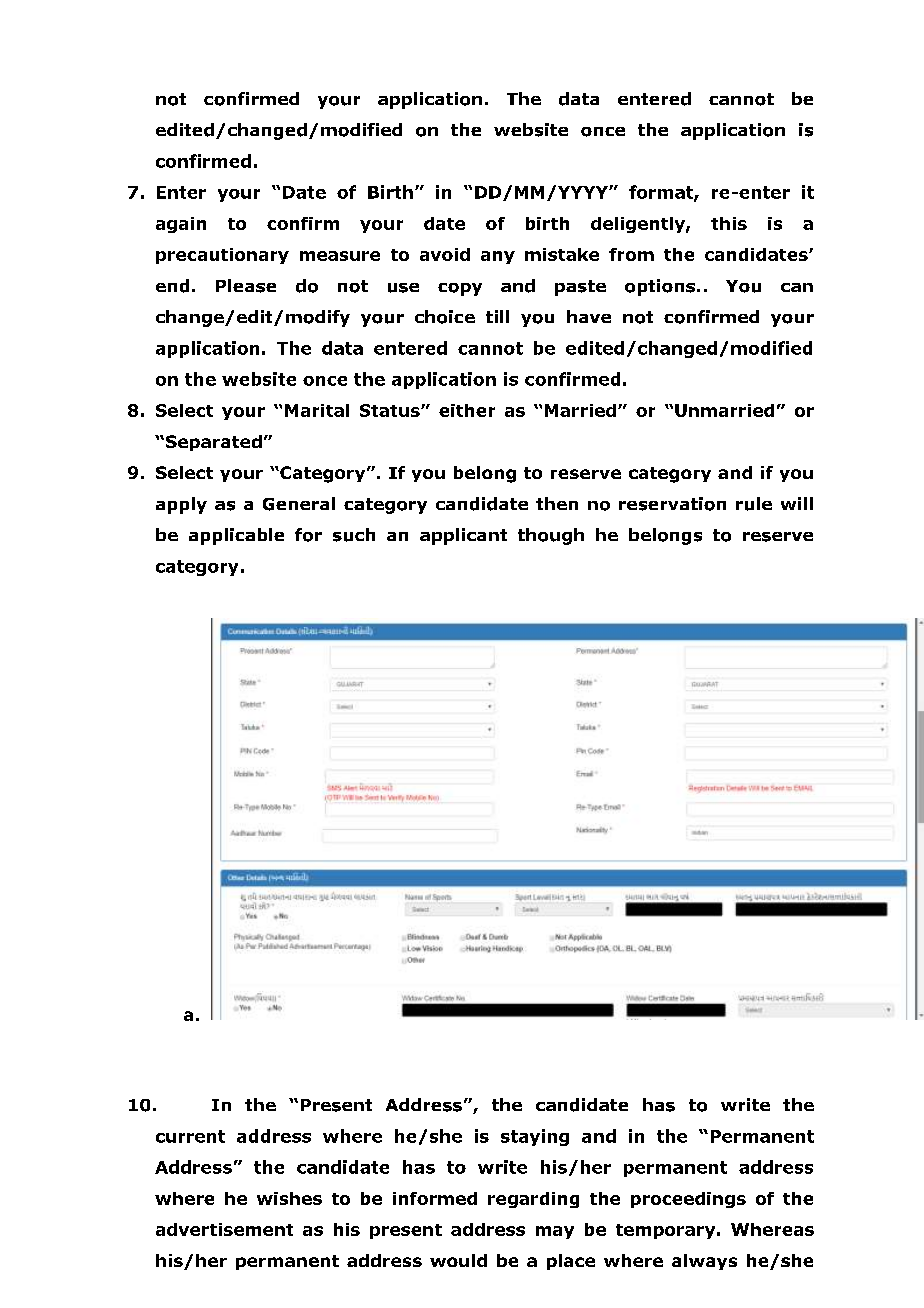 This screenshot has width=924, height=1308. I want to click on any, so click(498, 257).
